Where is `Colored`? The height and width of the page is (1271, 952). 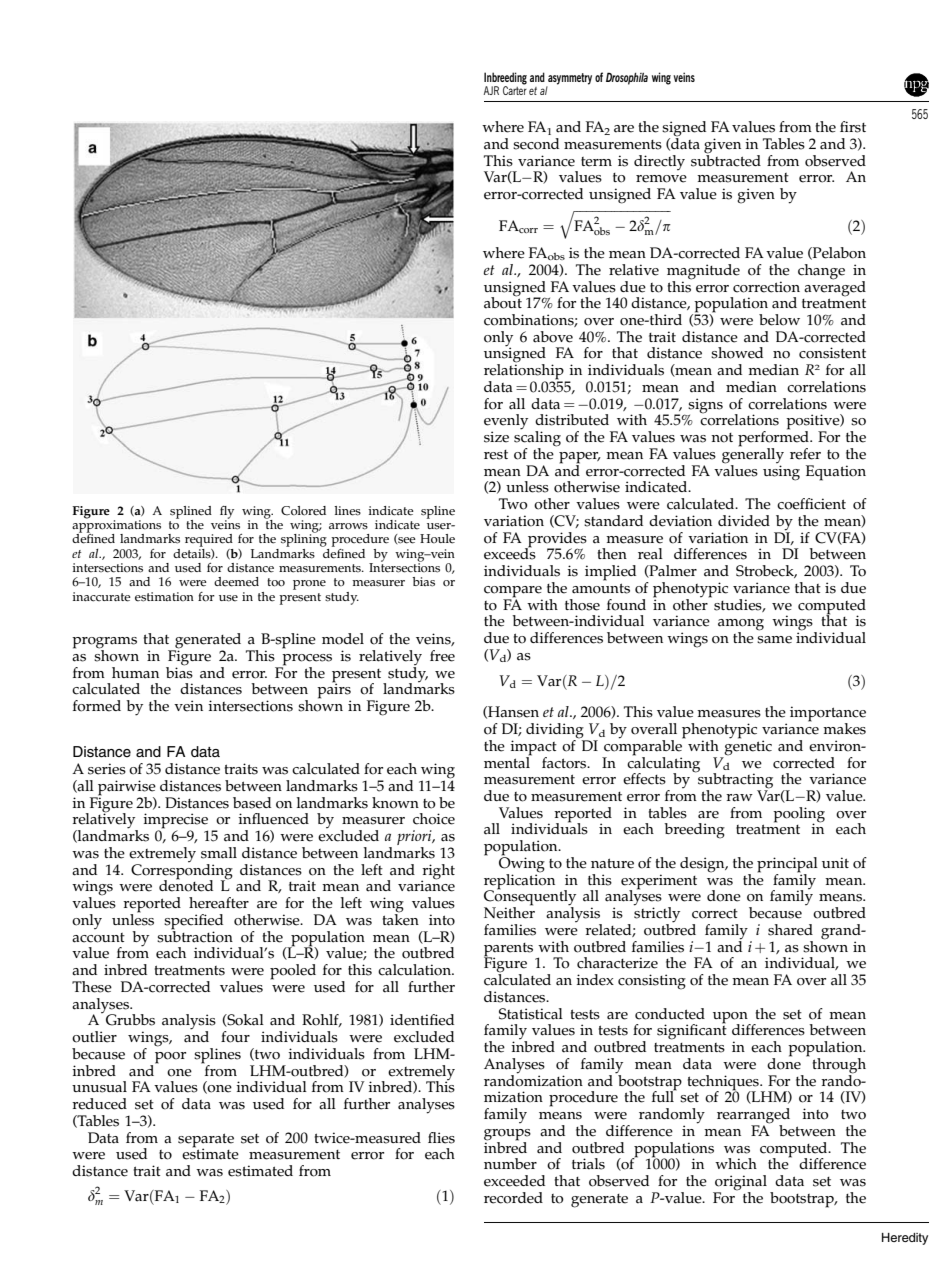
Colored is located at coordinates (303, 511).
